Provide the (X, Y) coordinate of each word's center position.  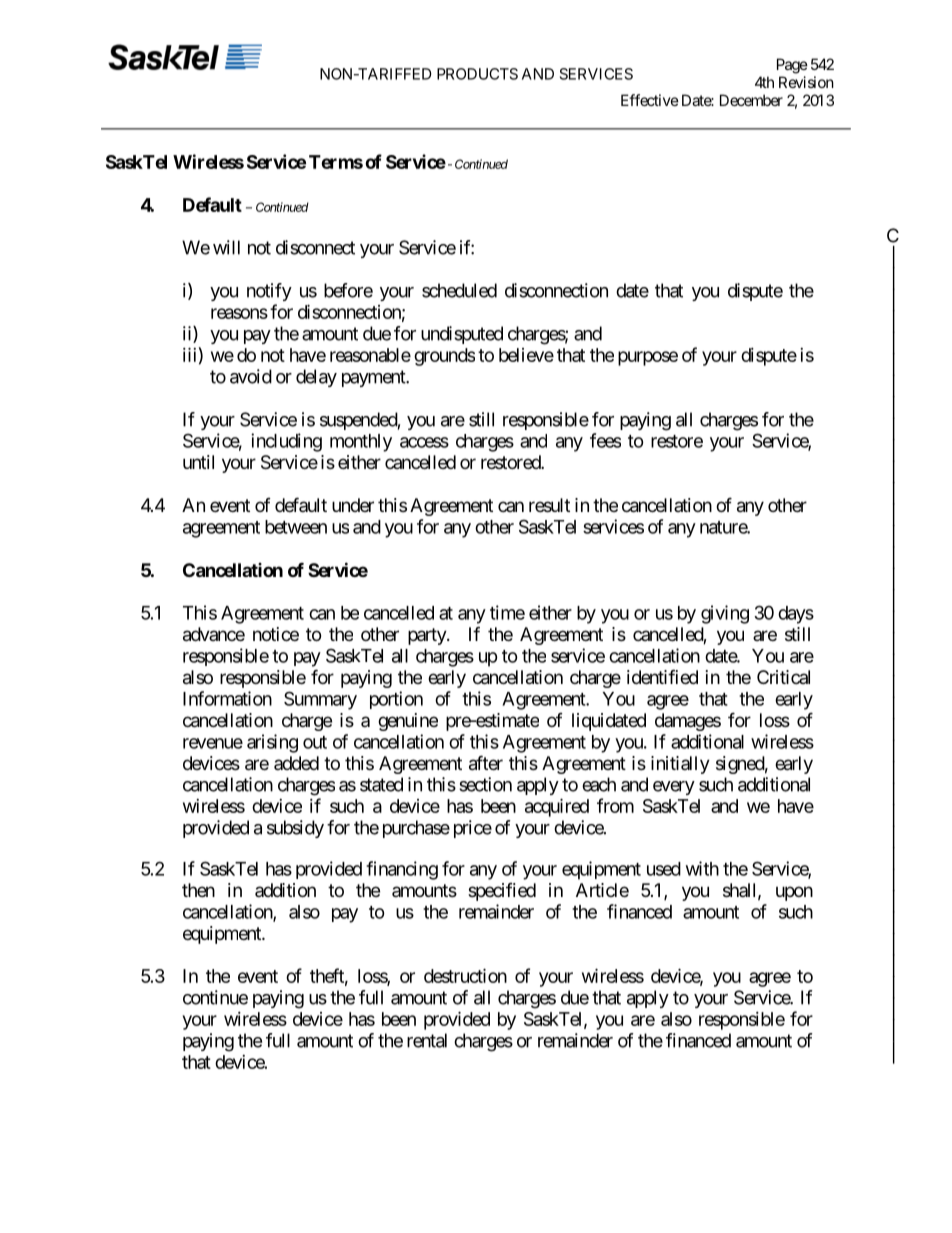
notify (269, 292)
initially (680, 765)
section (485, 784)
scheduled (459, 290)
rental (427, 1040)
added (296, 763)
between (296, 527)
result (549, 505)
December (751, 100)
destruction (465, 975)
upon (794, 893)
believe (526, 355)
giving (725, 614)
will (226, 247)
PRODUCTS (477, 74)
